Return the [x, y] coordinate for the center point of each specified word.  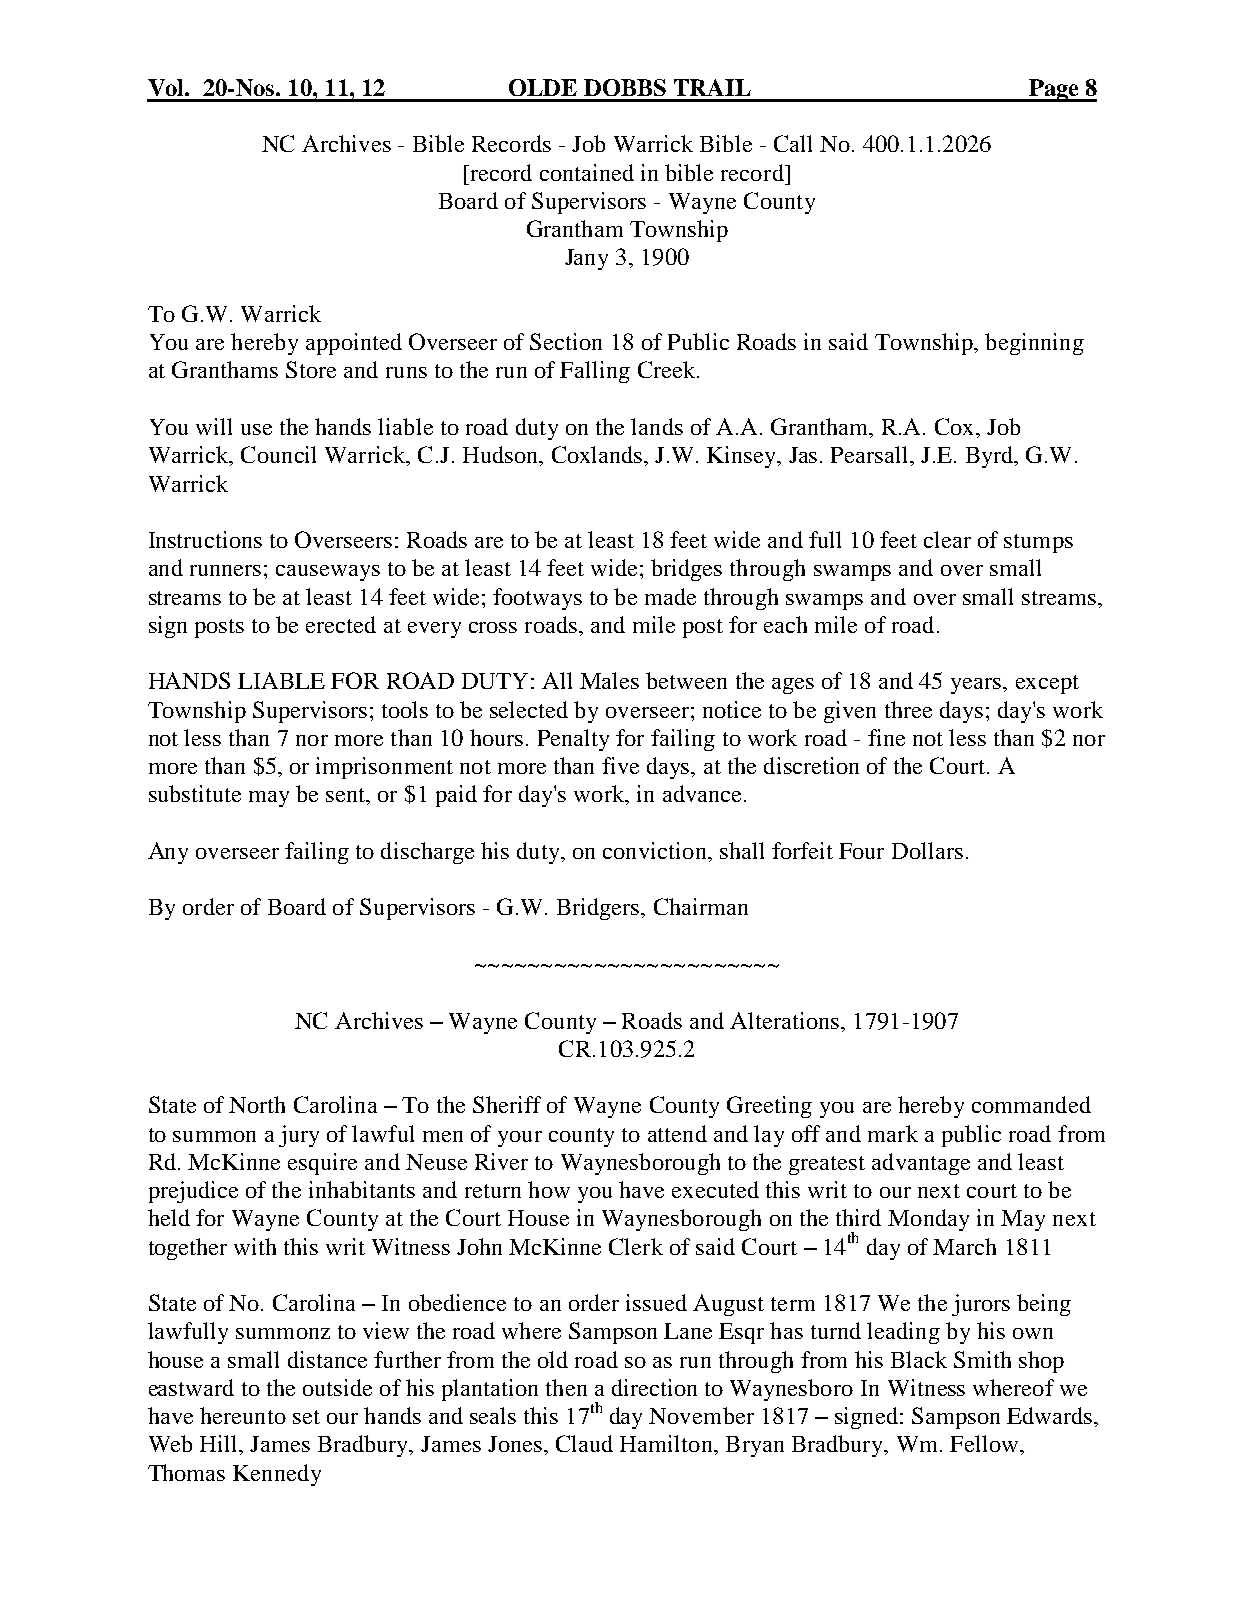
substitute [195, 793]
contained [587, 172]
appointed [354, 344]
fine [886, 737]
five [620, 765]
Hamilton [667, 1443]
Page [1054, 90]
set [306, 1417]
